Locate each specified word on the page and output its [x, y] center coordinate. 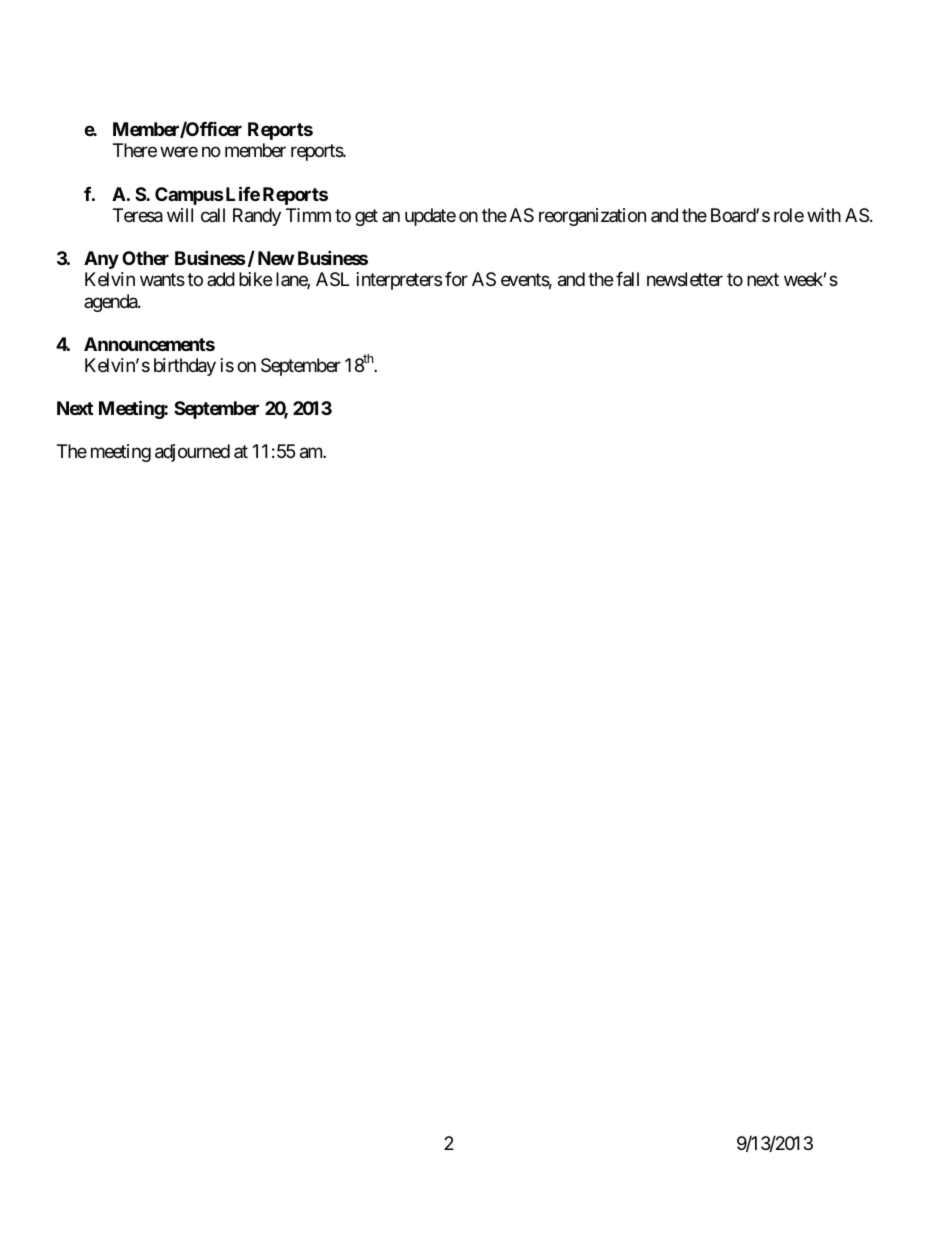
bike [255, 279]
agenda [111, 303]
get [366, 217]
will [180, 215]
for [456, 279]
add [221, 279]
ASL [332, 279]
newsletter [685, 279]
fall [627, 279]
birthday [185, 367]
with [824, 215]
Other [145, 258]
